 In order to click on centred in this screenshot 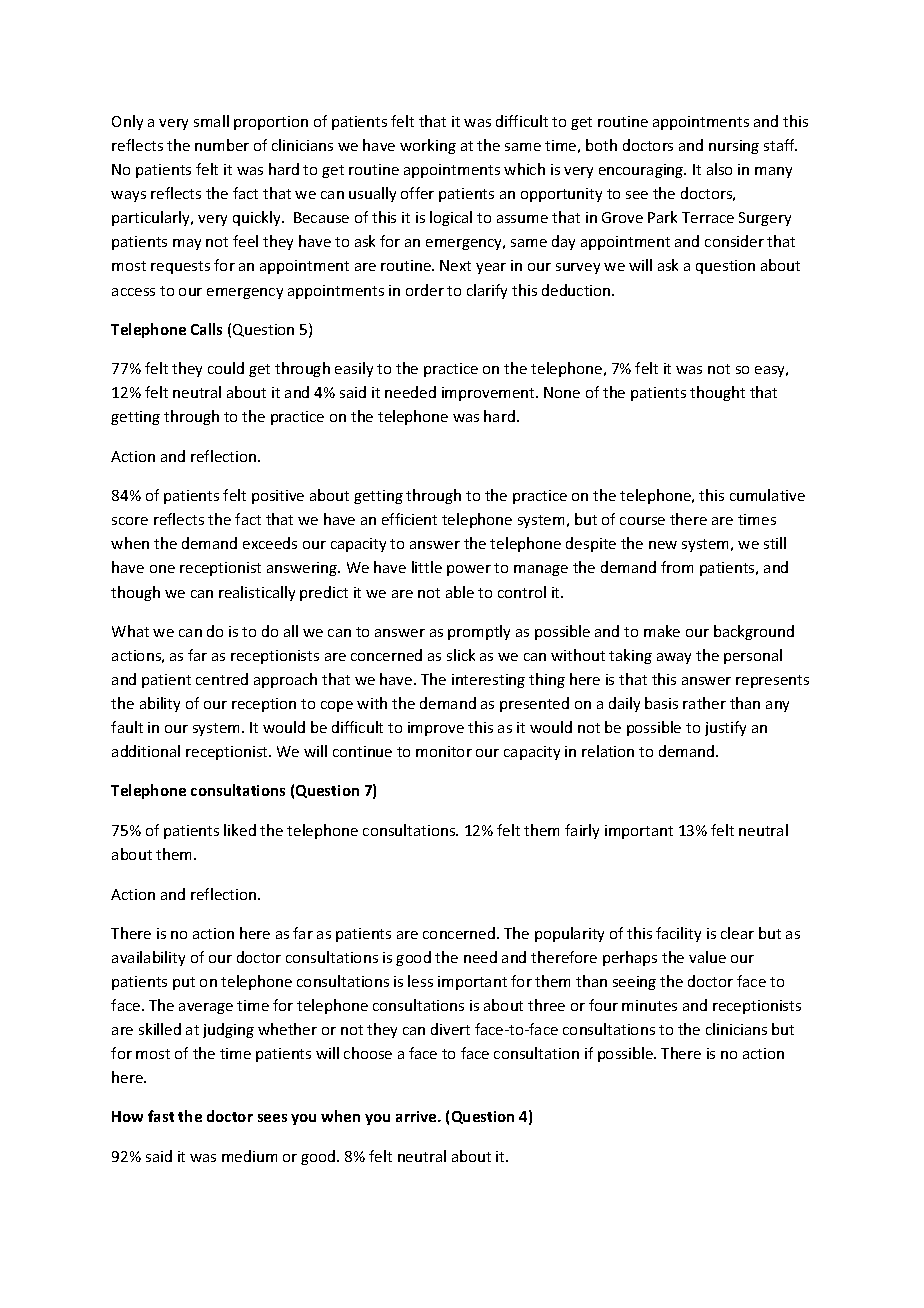, I will do `click(222, 679)`.
